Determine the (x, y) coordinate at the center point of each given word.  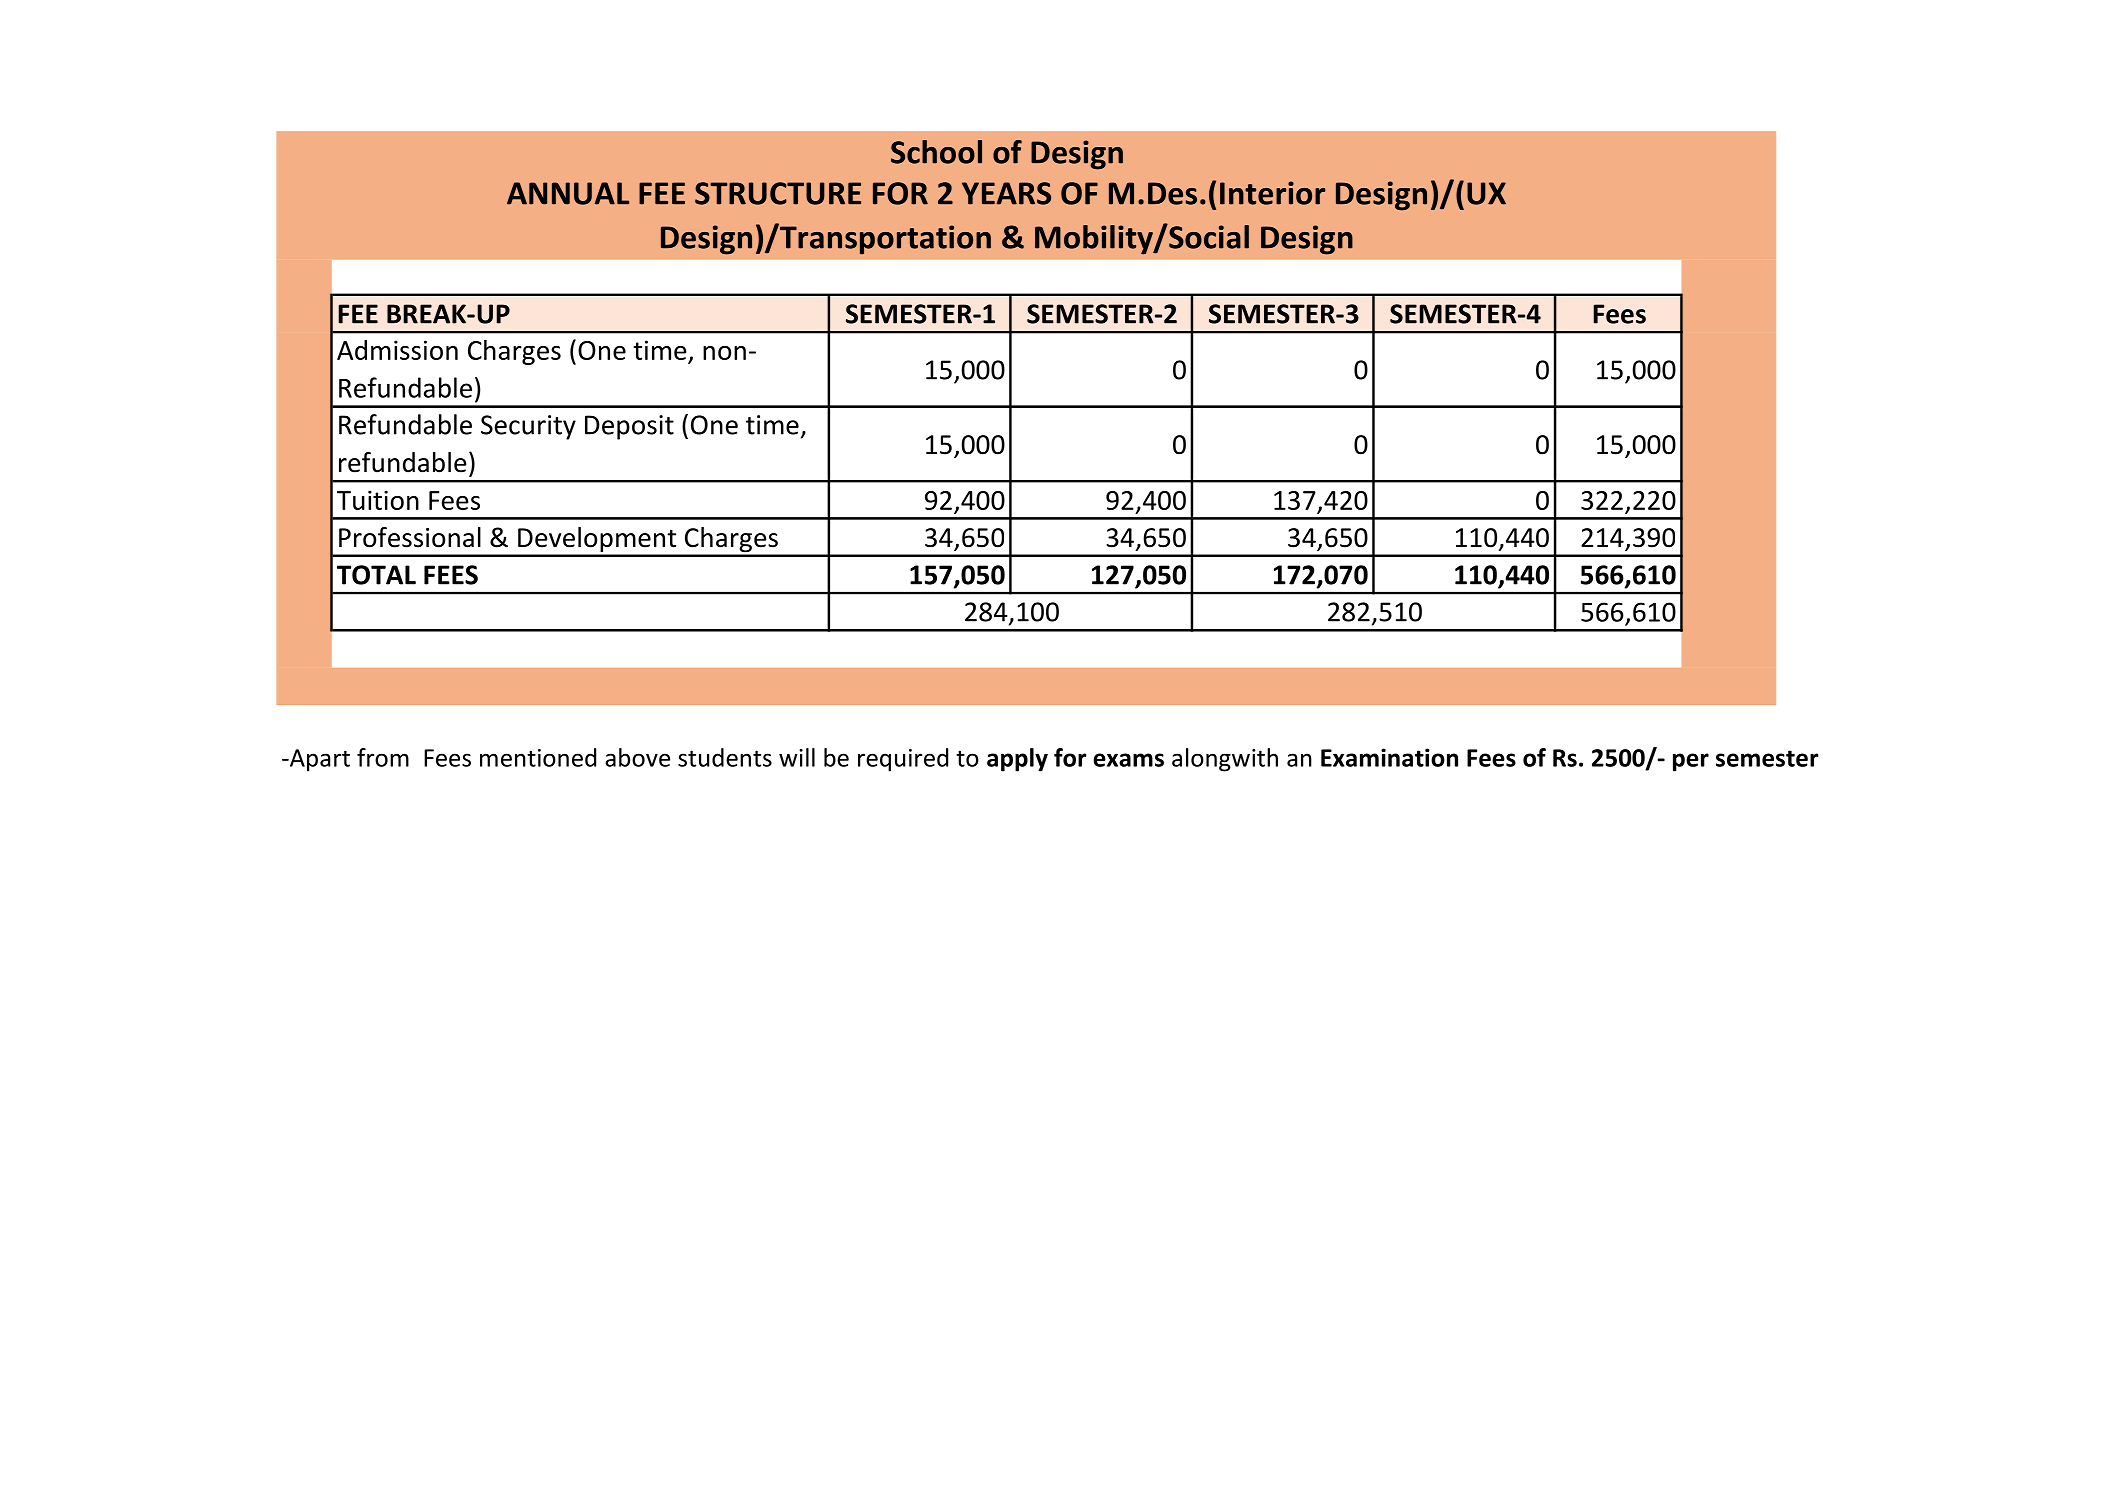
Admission (397, 350)
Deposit (629, 427)
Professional (410, 537)
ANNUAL (568, 193)
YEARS (1006, 193)
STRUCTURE (778, 193)
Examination (1389, 757)
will (797, 757)
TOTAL (376, 575)
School (936, 152)
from (383, 757)
